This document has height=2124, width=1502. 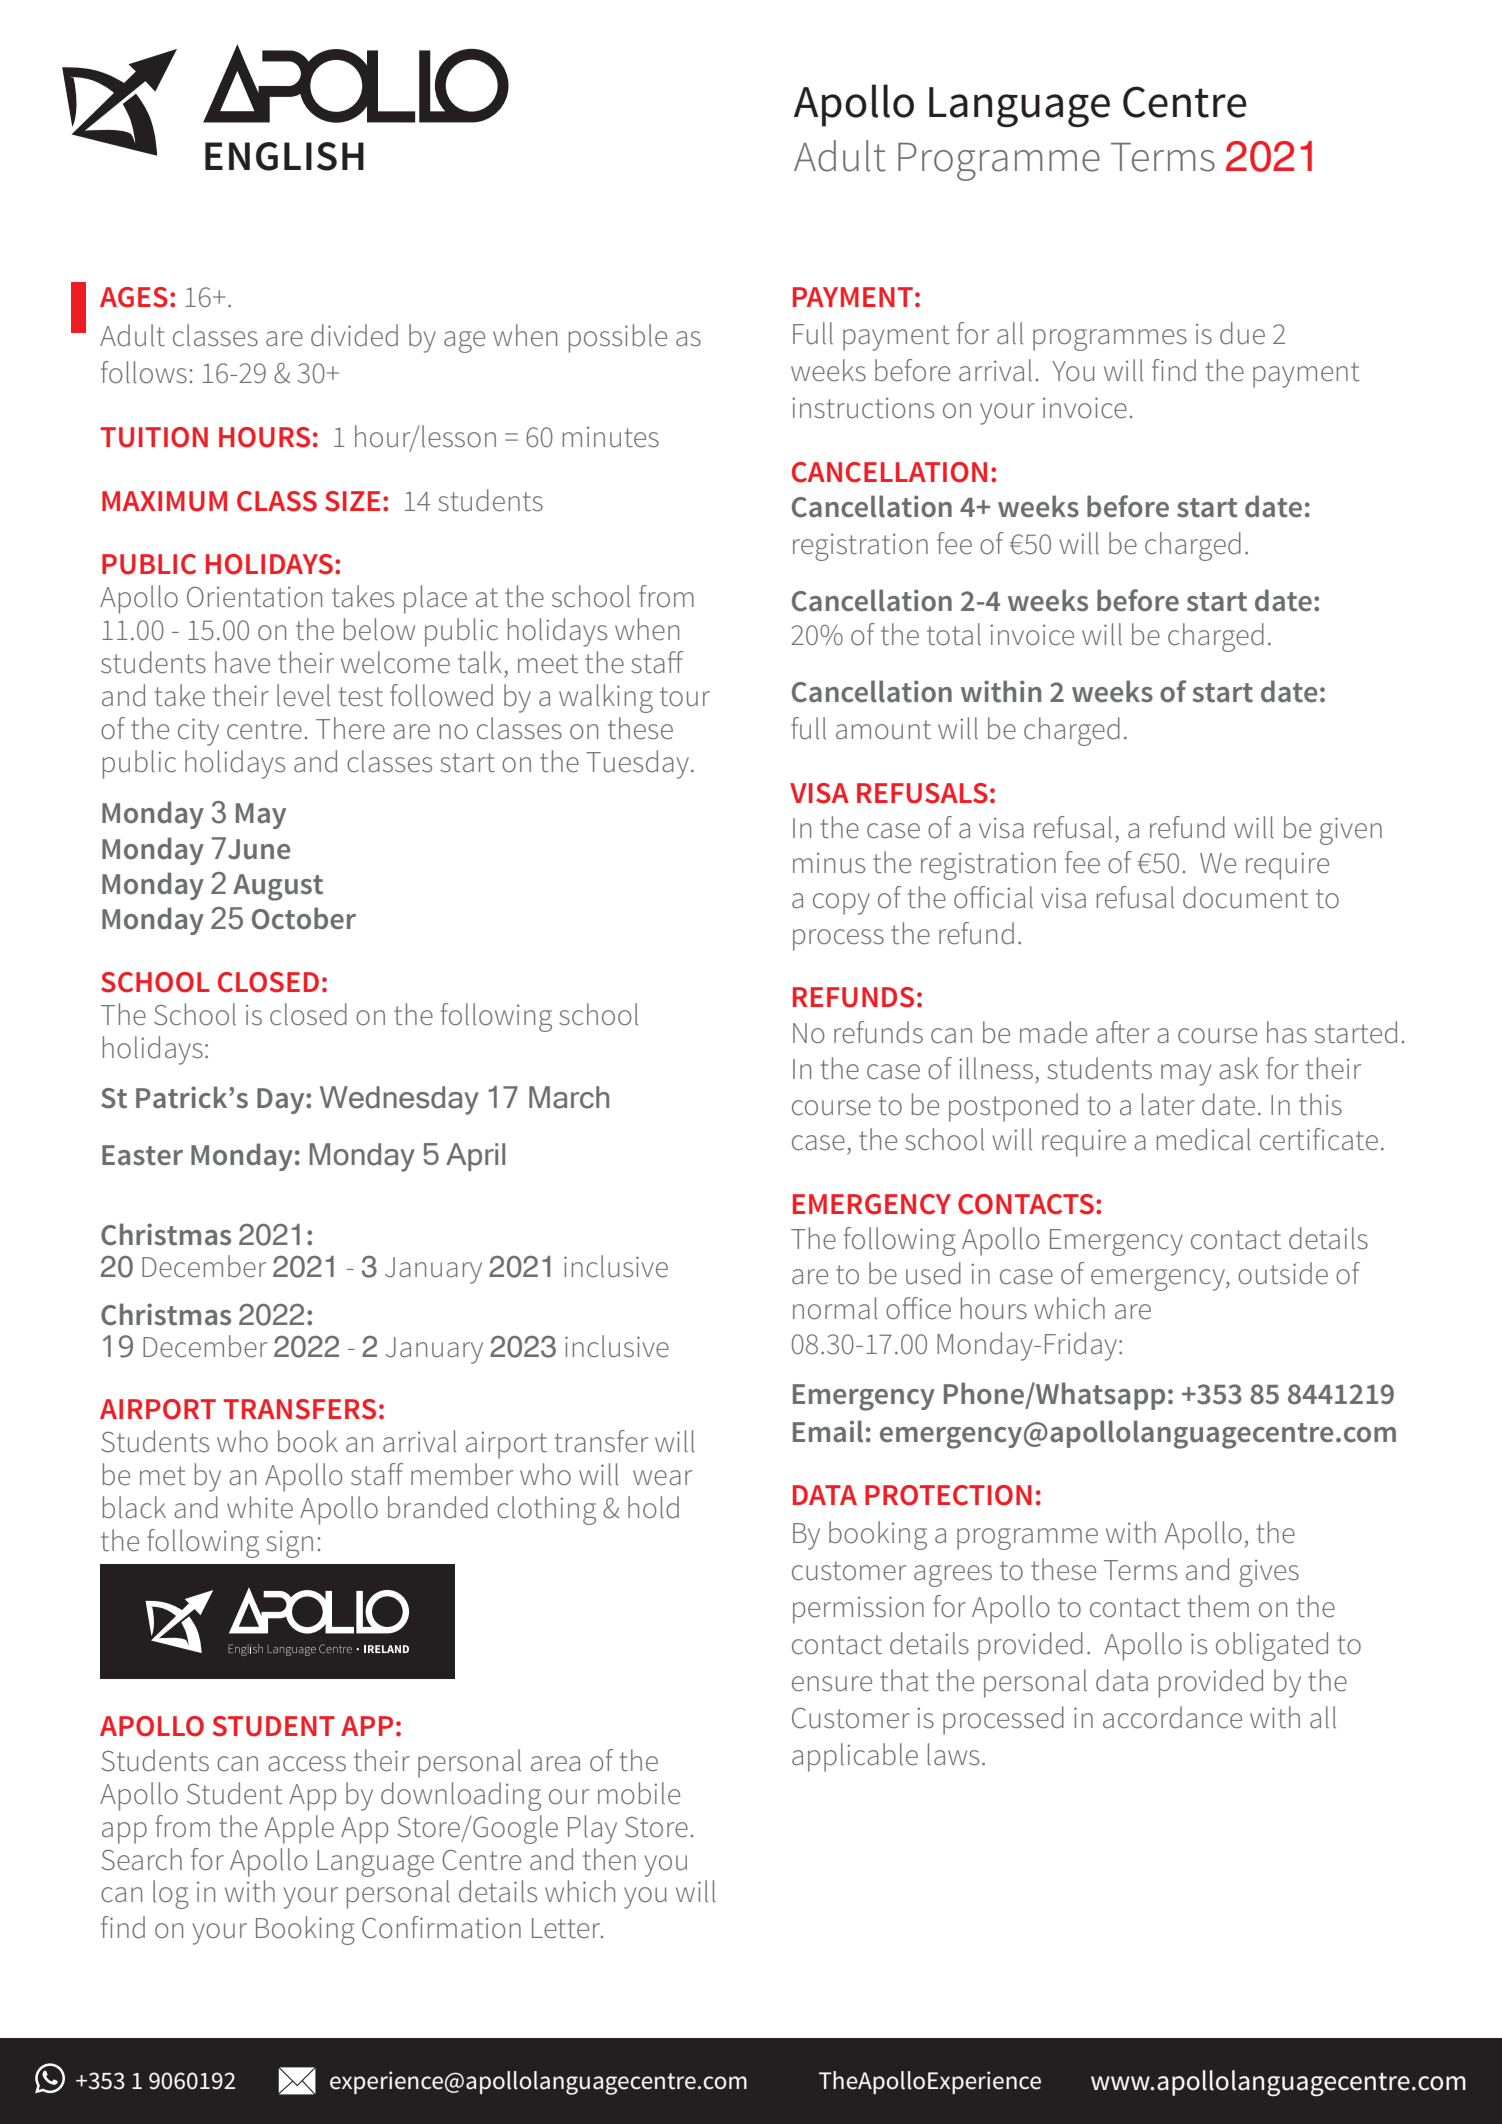 What do you see at coordinates (260, 1507) in the document?
I see `white` at bounding box center [260, 1507].
